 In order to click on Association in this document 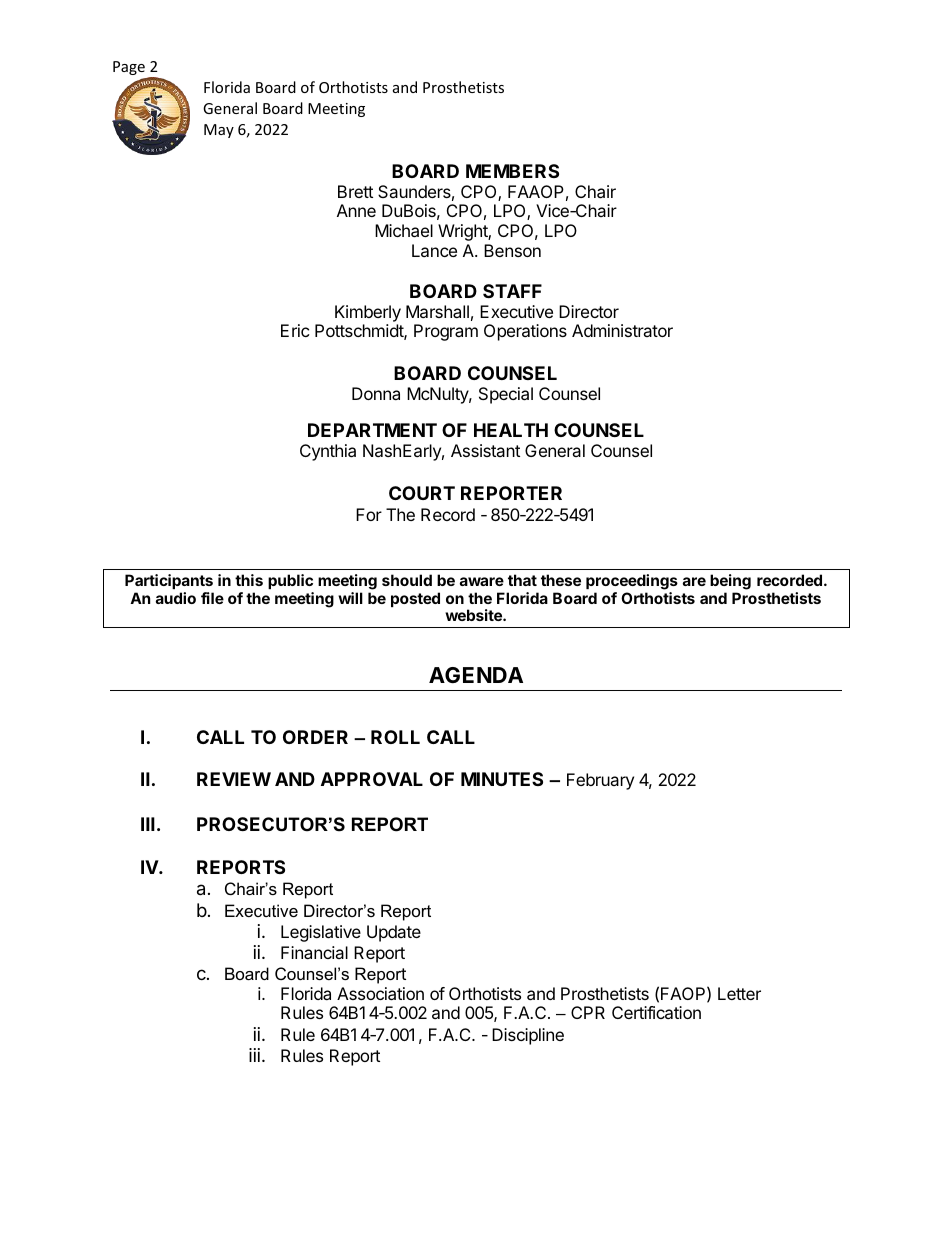, I will do `click(380, 993)`.
